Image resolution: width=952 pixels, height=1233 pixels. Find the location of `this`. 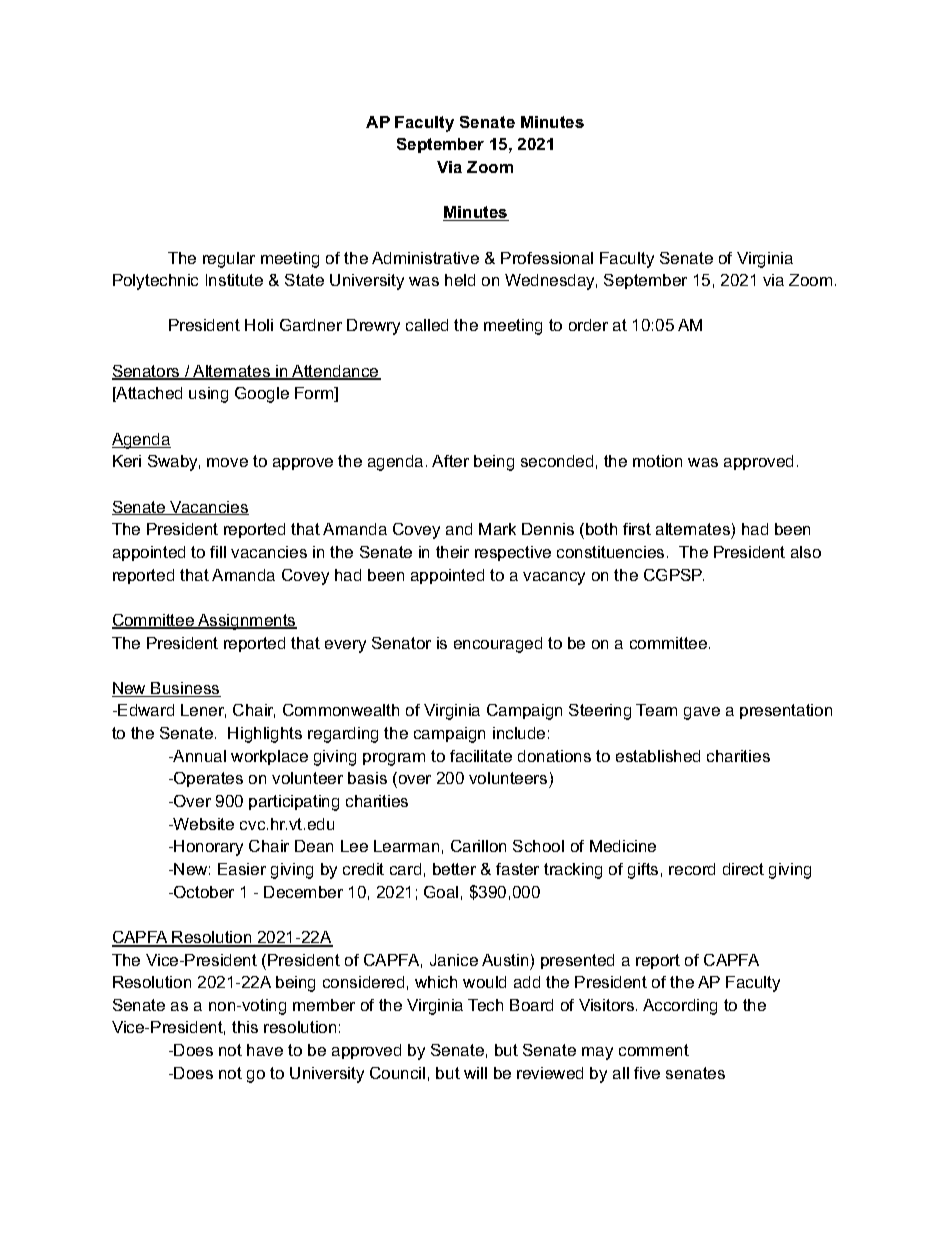

this is located at coordinates (245, 1027).
